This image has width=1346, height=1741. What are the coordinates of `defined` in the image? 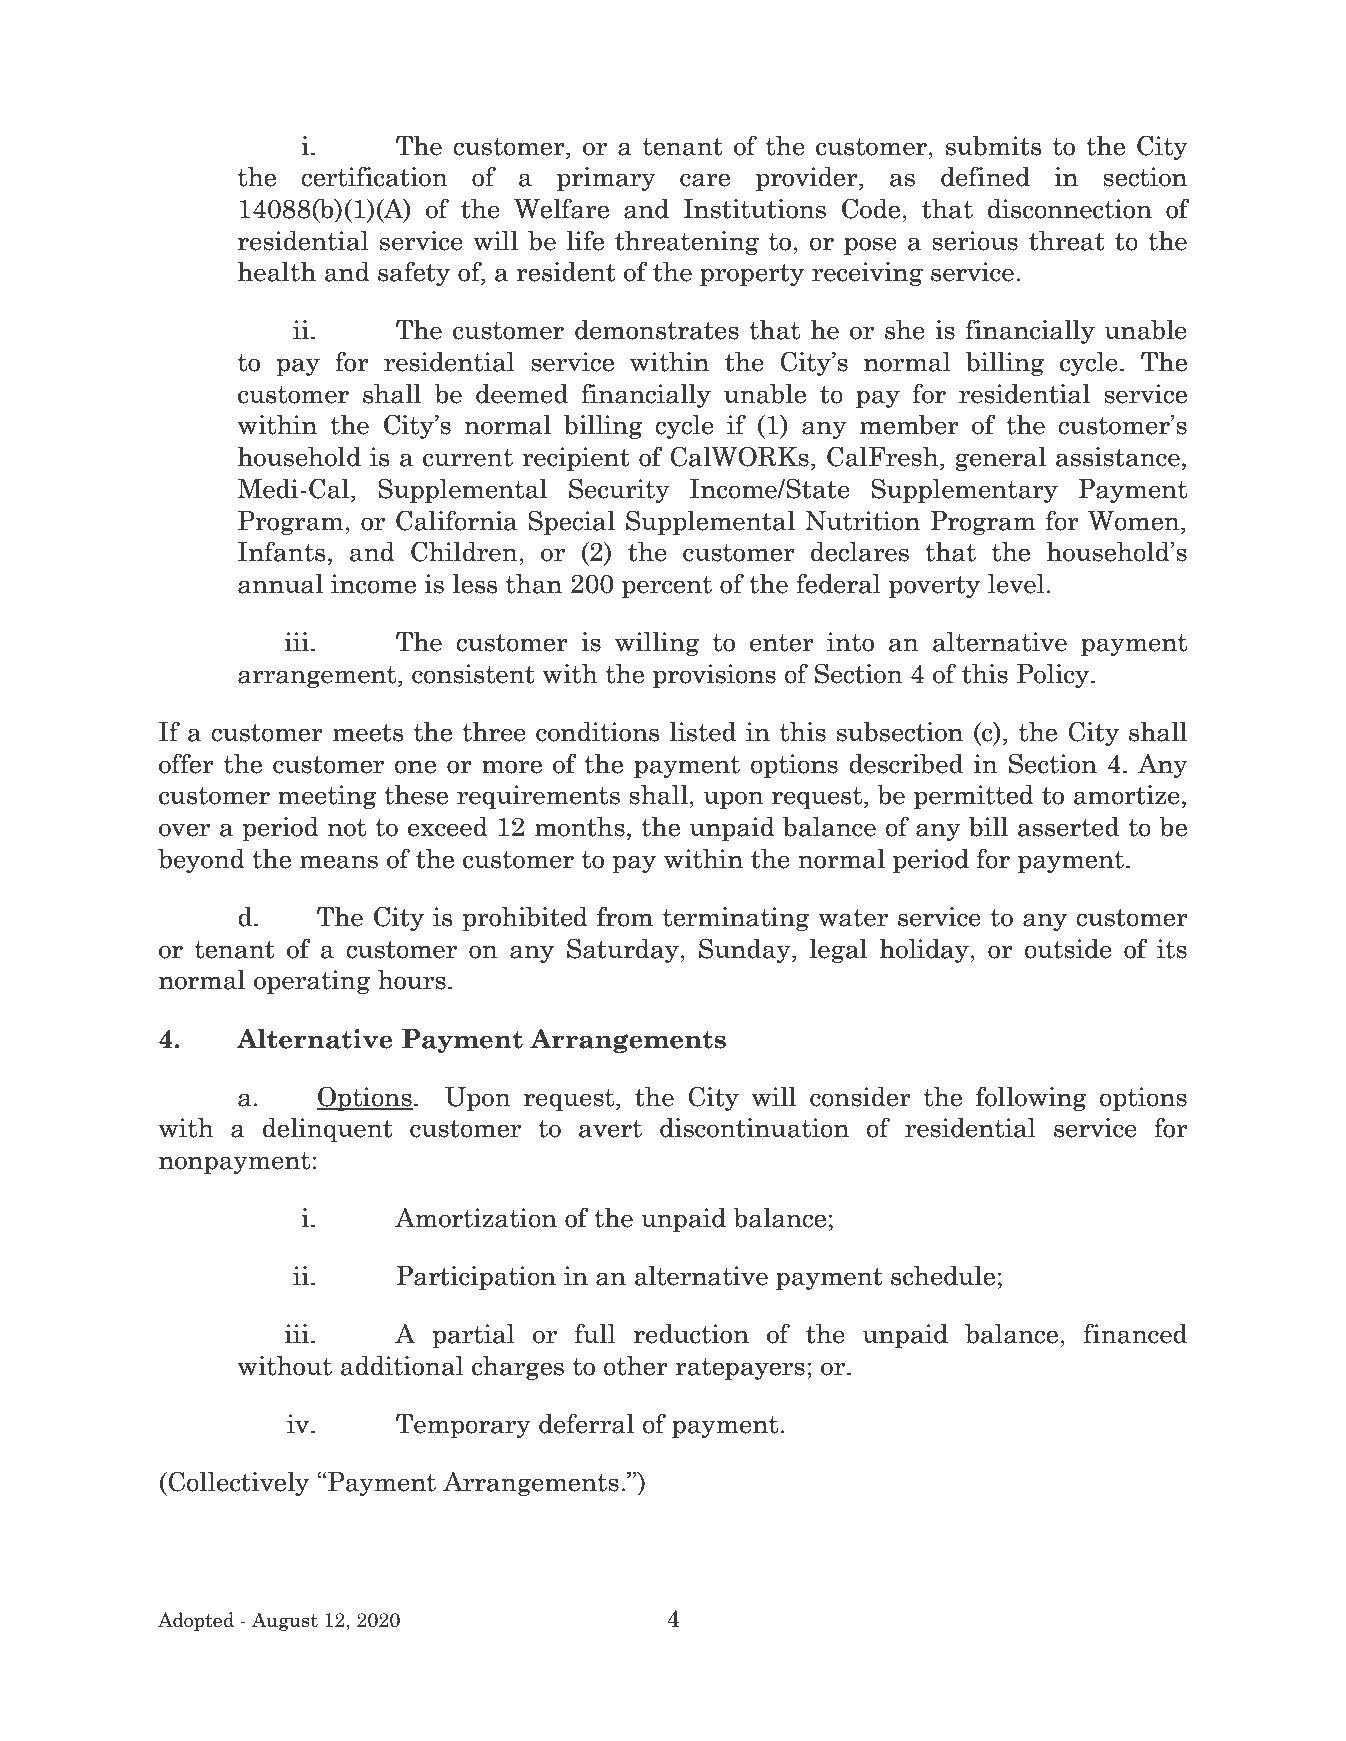 It's located at (985, 176).
